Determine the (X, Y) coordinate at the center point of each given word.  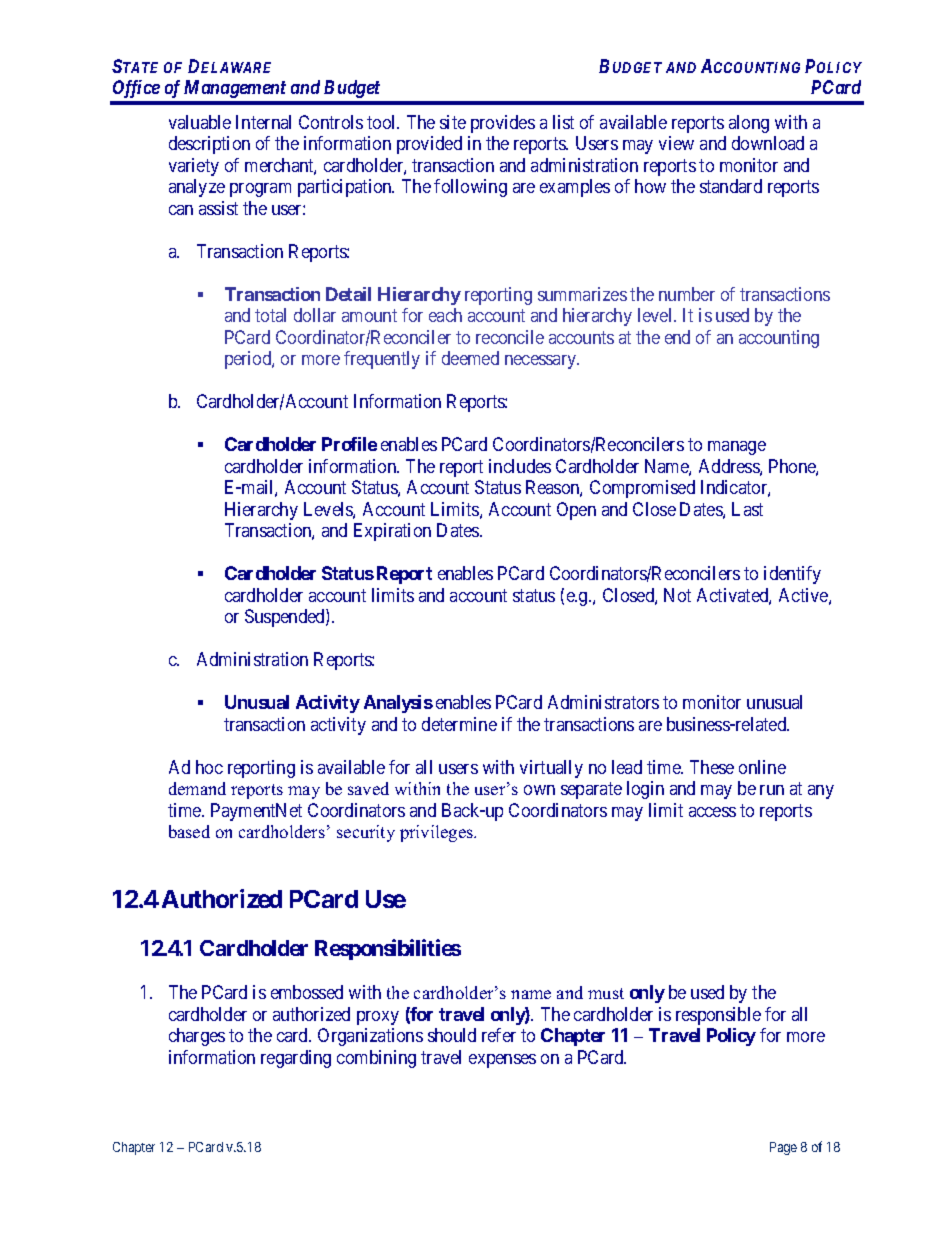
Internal (263, 122)
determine (459, 724)
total (270, 315)
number (687, 294)
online (762, 767)
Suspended (286, 618)
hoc (209, 767)
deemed (470, 358)
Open (576, 511)
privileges (438, 833)
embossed (307, 992)
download (768, 143)
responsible (718, 1016)
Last (747, 509)
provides (503, 124)
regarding (296, 1059)
